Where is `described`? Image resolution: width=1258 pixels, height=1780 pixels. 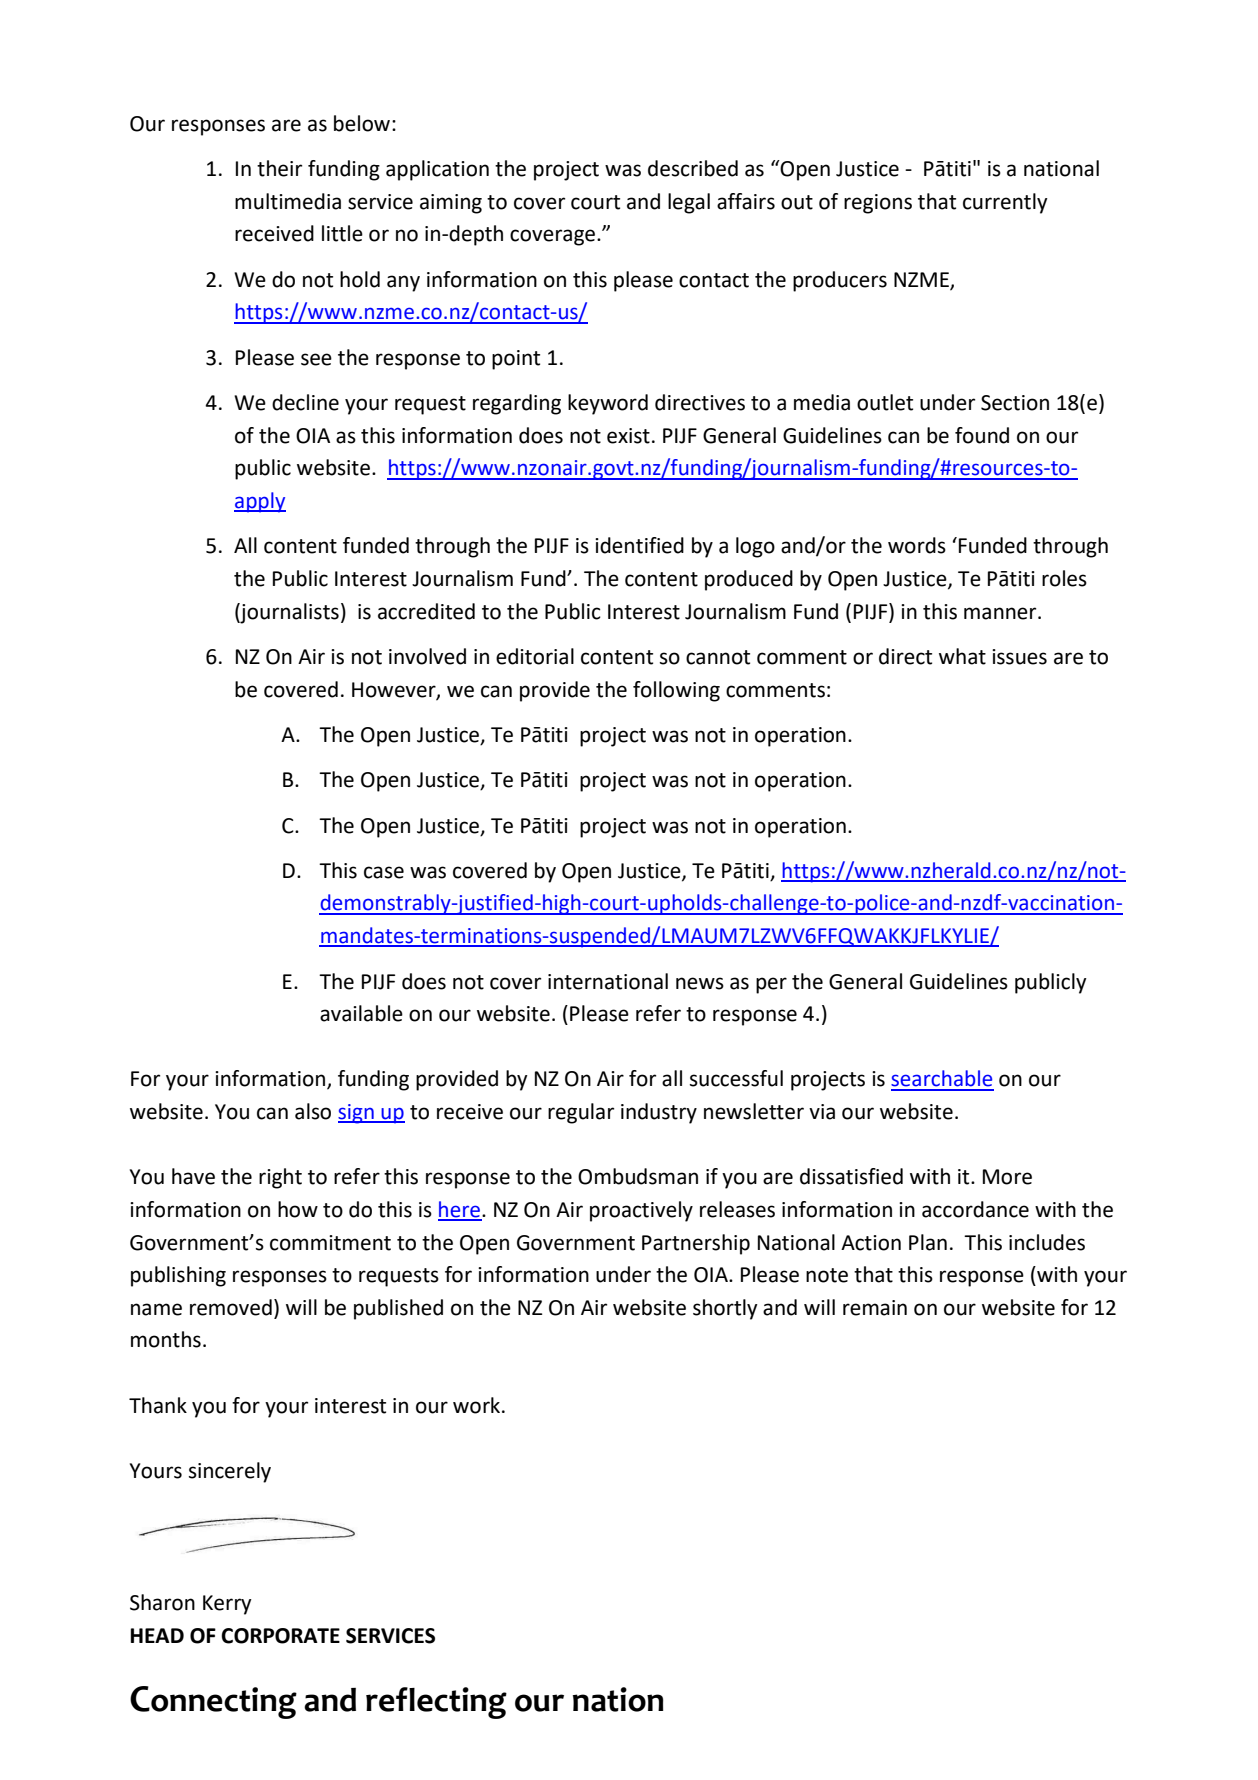 described is located at coordinates (693, 168).
